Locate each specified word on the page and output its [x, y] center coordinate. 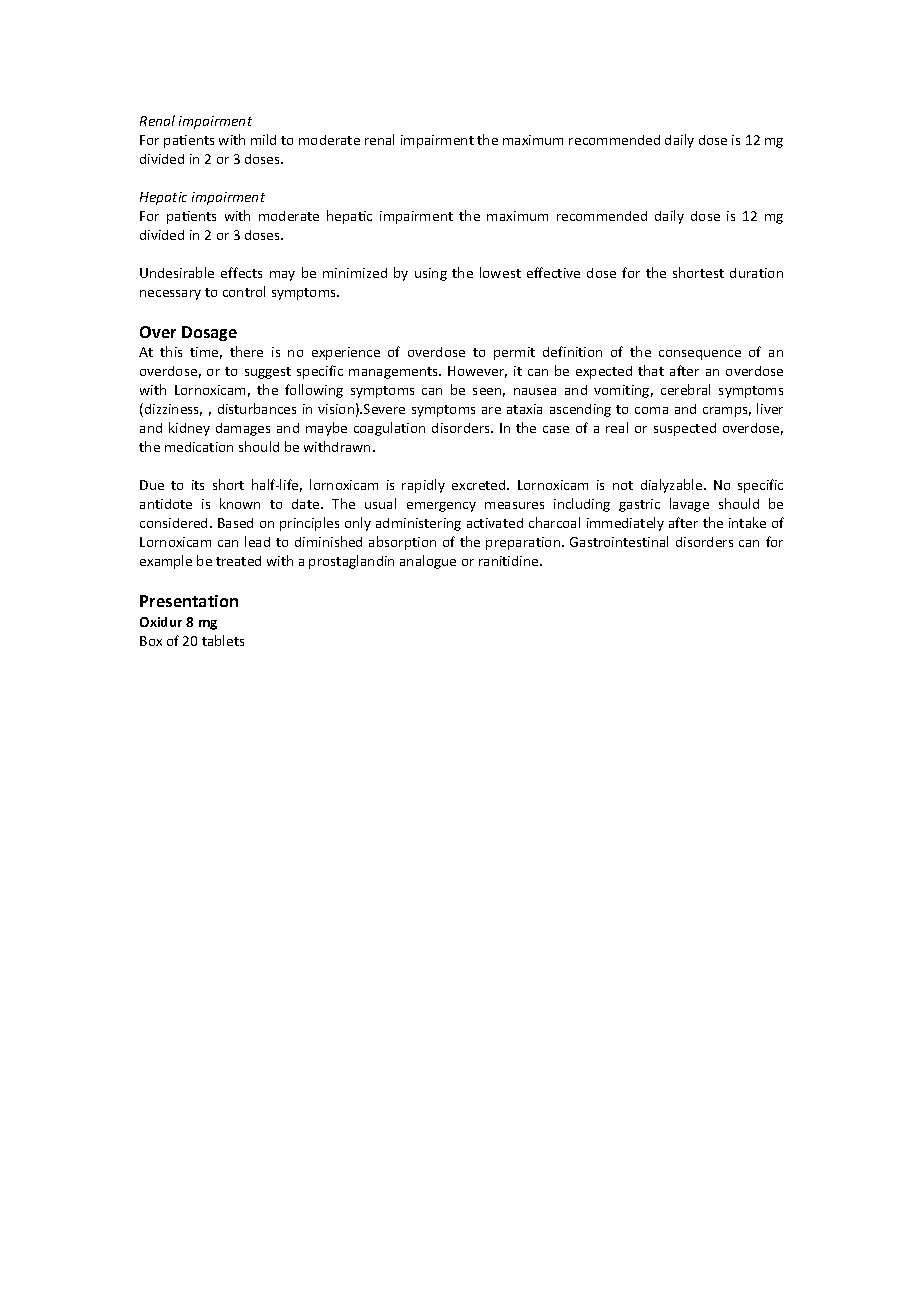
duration [756, 273]
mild [263, 139]
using [431, 274]
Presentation [189, 601]
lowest [500, 272]
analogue [428, 562]
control [244, 291]
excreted [480, 485]
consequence [700, 355]
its [198, 485]
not [623, 485]
